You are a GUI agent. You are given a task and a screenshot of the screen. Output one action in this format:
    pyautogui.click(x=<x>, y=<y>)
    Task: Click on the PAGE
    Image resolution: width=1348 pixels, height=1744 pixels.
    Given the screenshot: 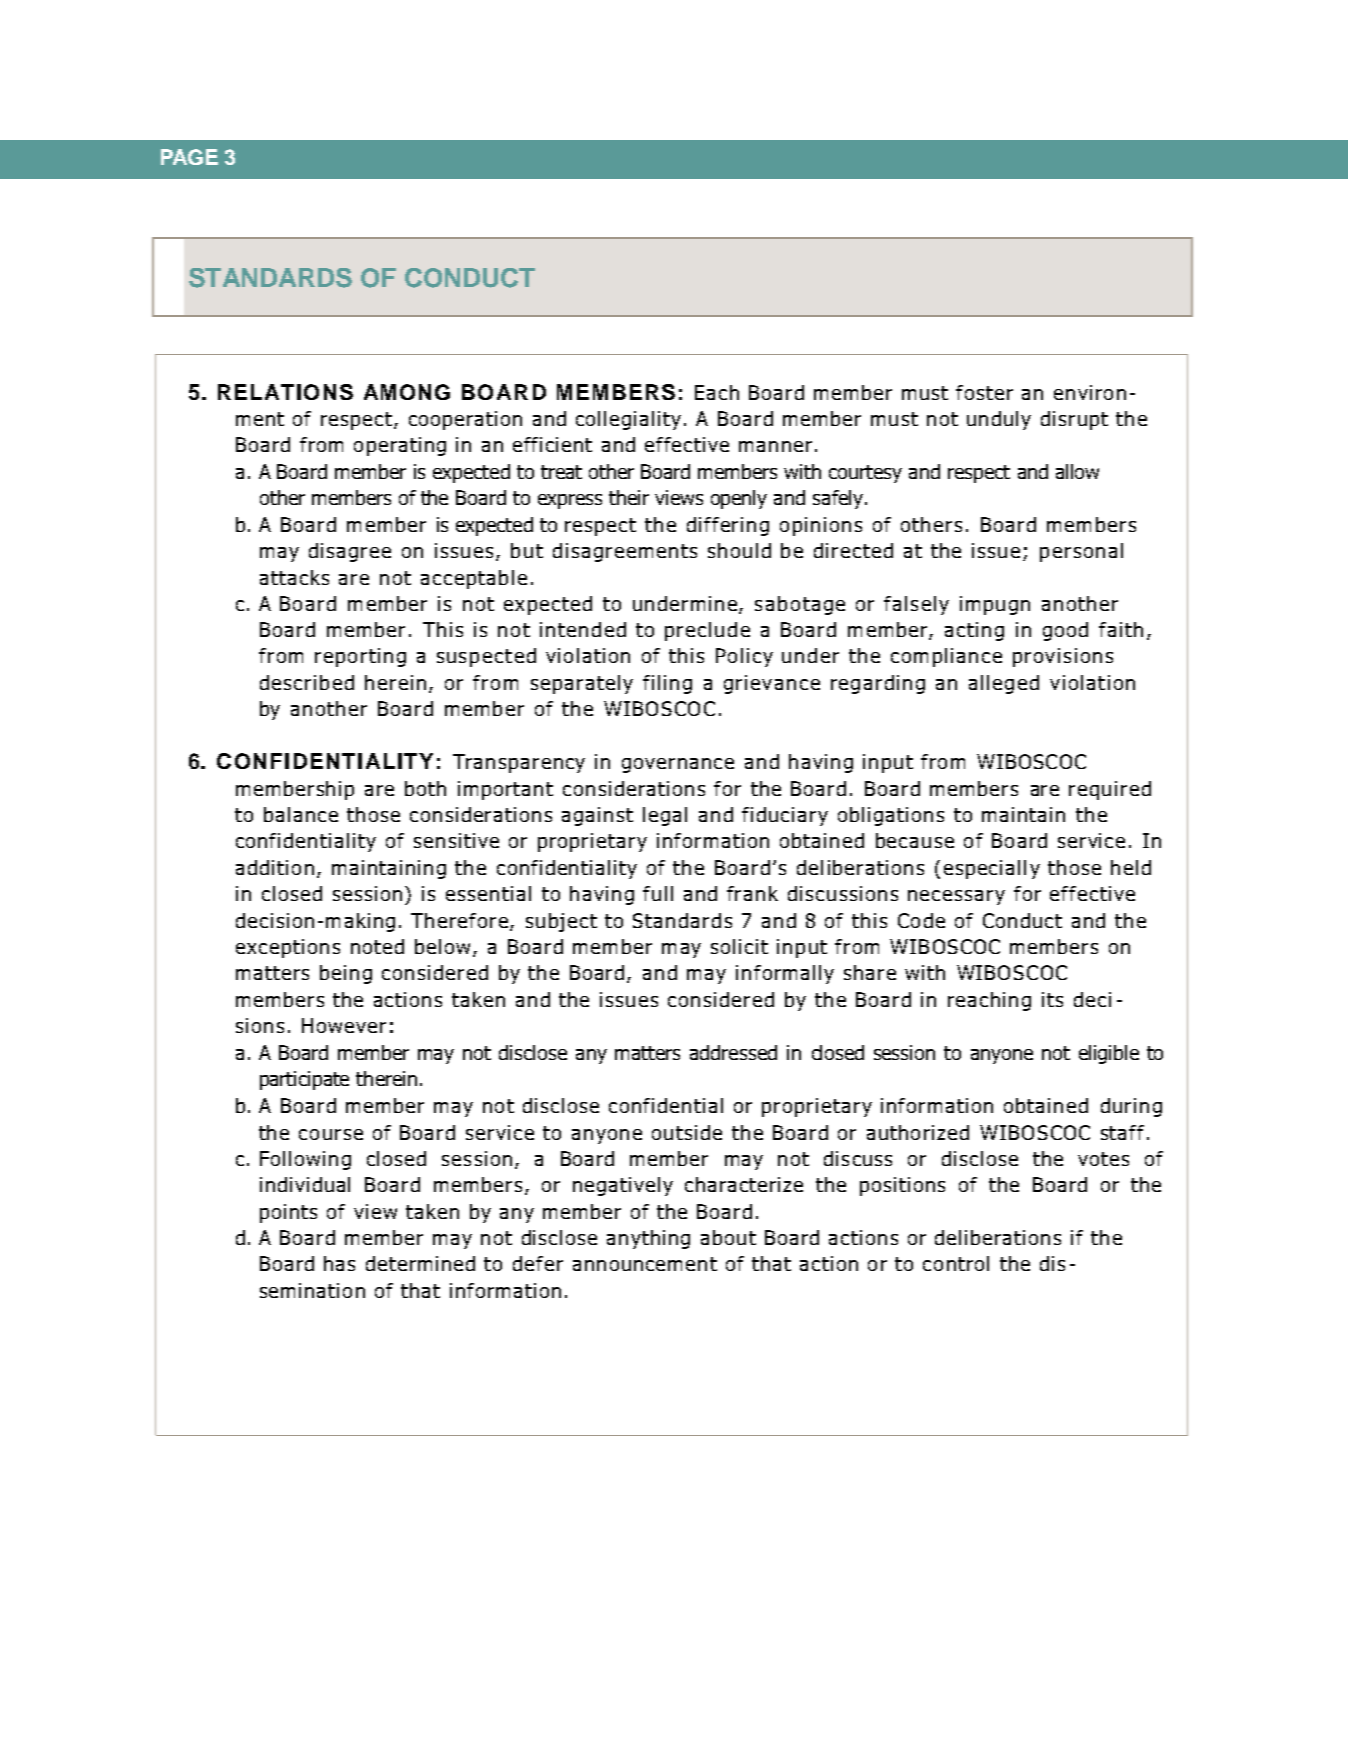 What is the action you would take?
    pyautogui.click(x=189, y=157)
